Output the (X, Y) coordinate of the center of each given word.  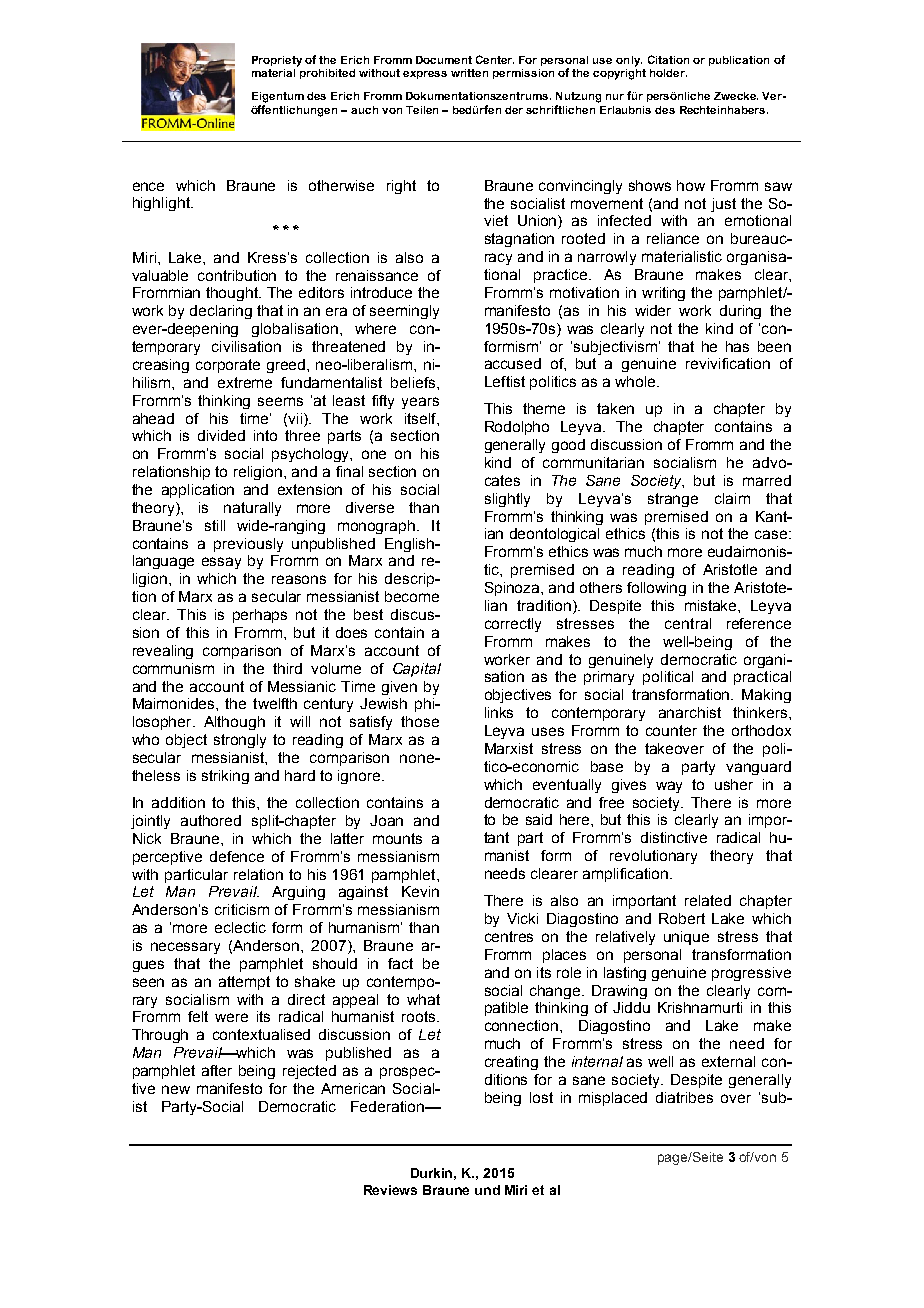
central (688, 623)
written (469, 73)
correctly (513, 625)
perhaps (260, 616)
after (217, 1070)
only (629, 61)
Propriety (277, 61)
